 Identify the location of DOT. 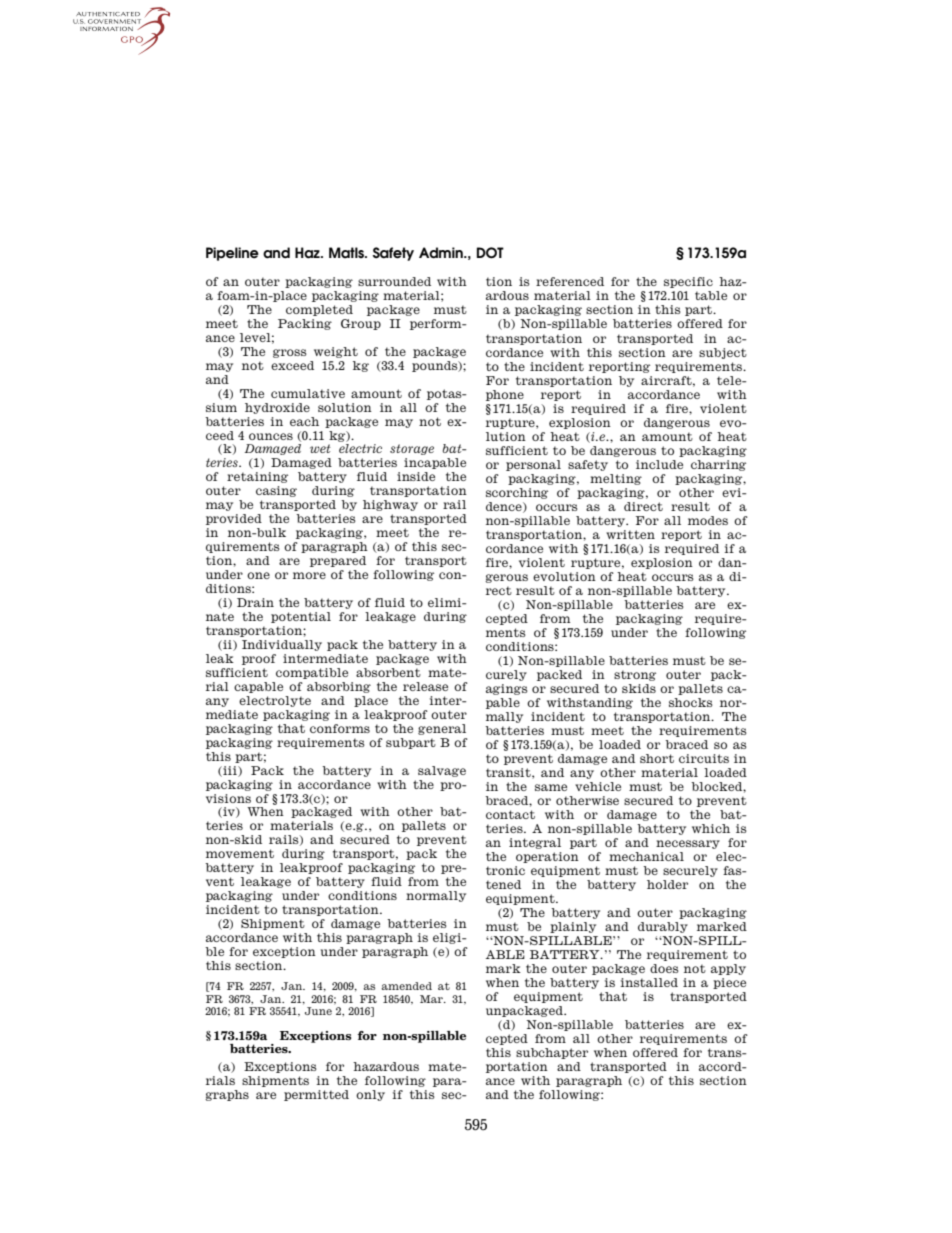
(490, 253).
